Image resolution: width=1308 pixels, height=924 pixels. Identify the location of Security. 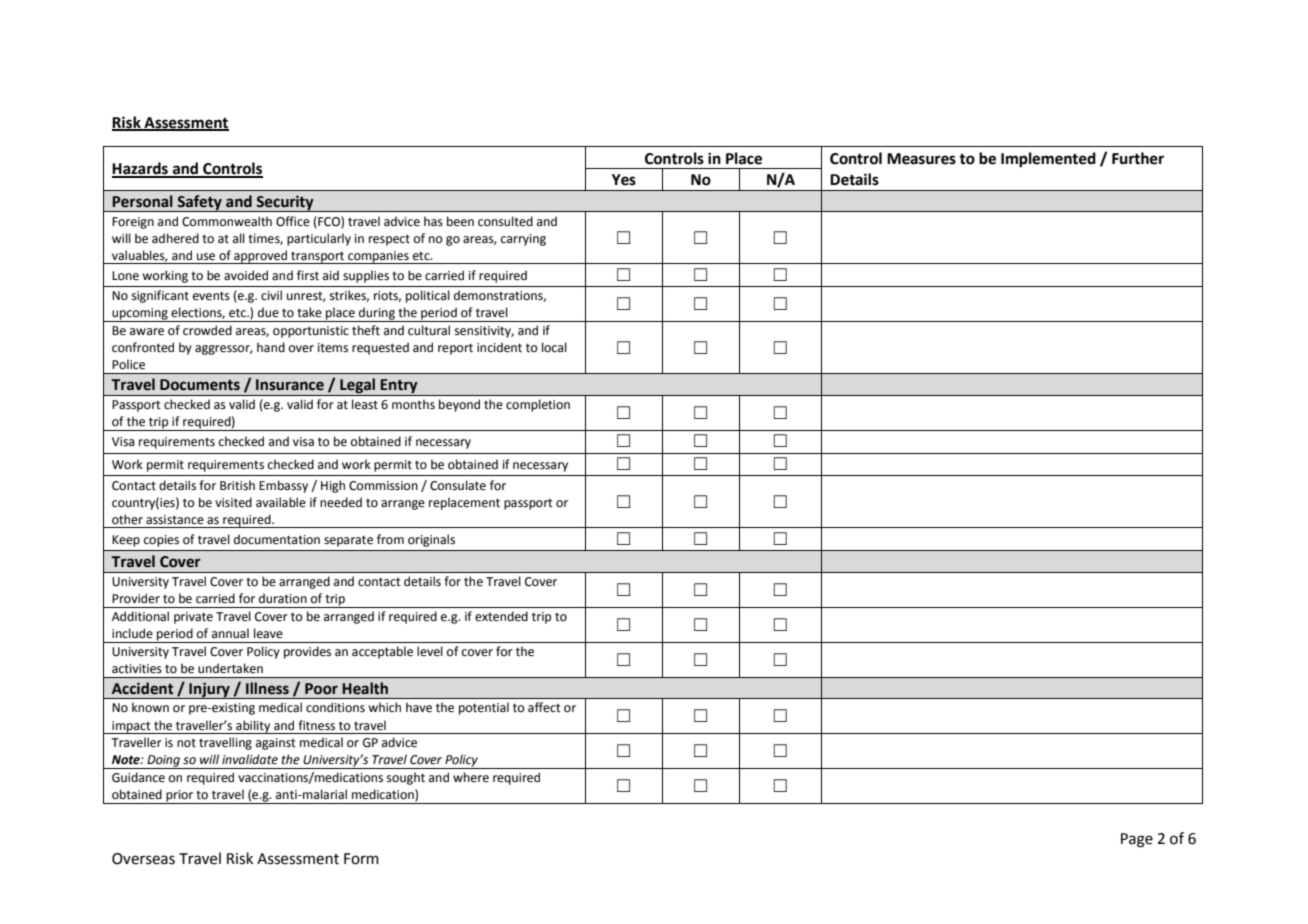
(285, 203).
